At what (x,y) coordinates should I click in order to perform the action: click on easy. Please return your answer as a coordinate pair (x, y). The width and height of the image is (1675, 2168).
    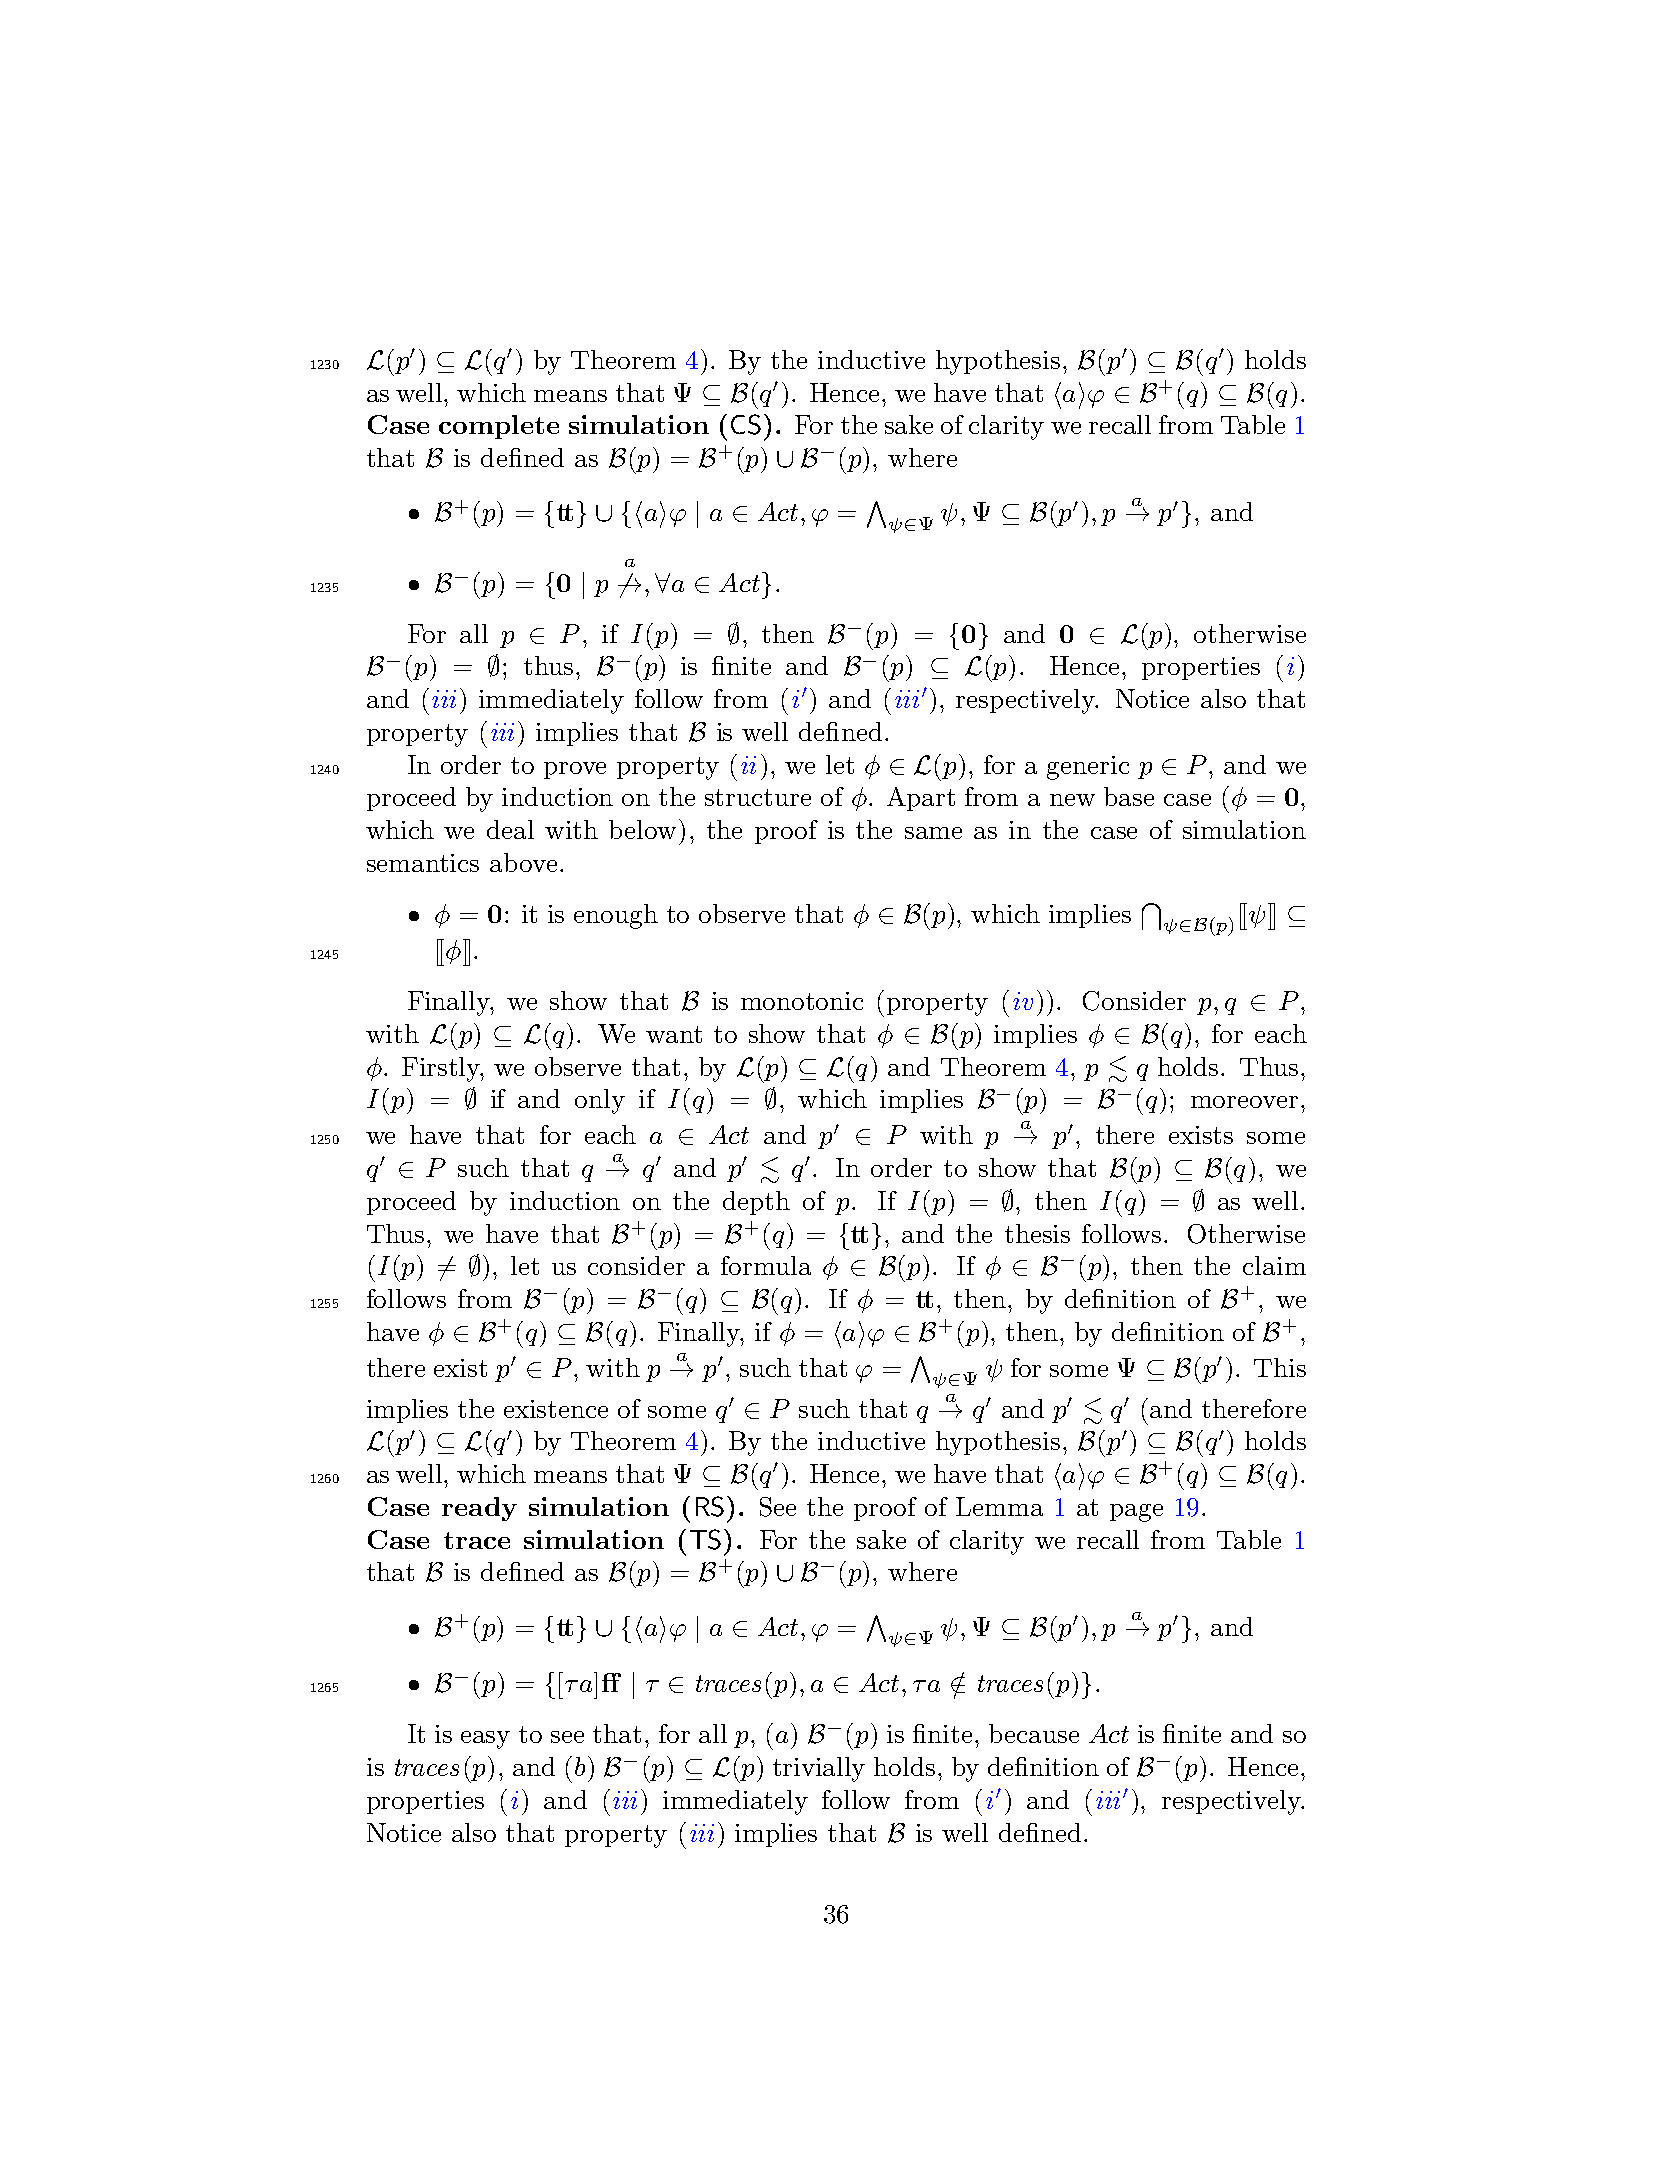
    Looking at the image, I should click on (485, 1740).
